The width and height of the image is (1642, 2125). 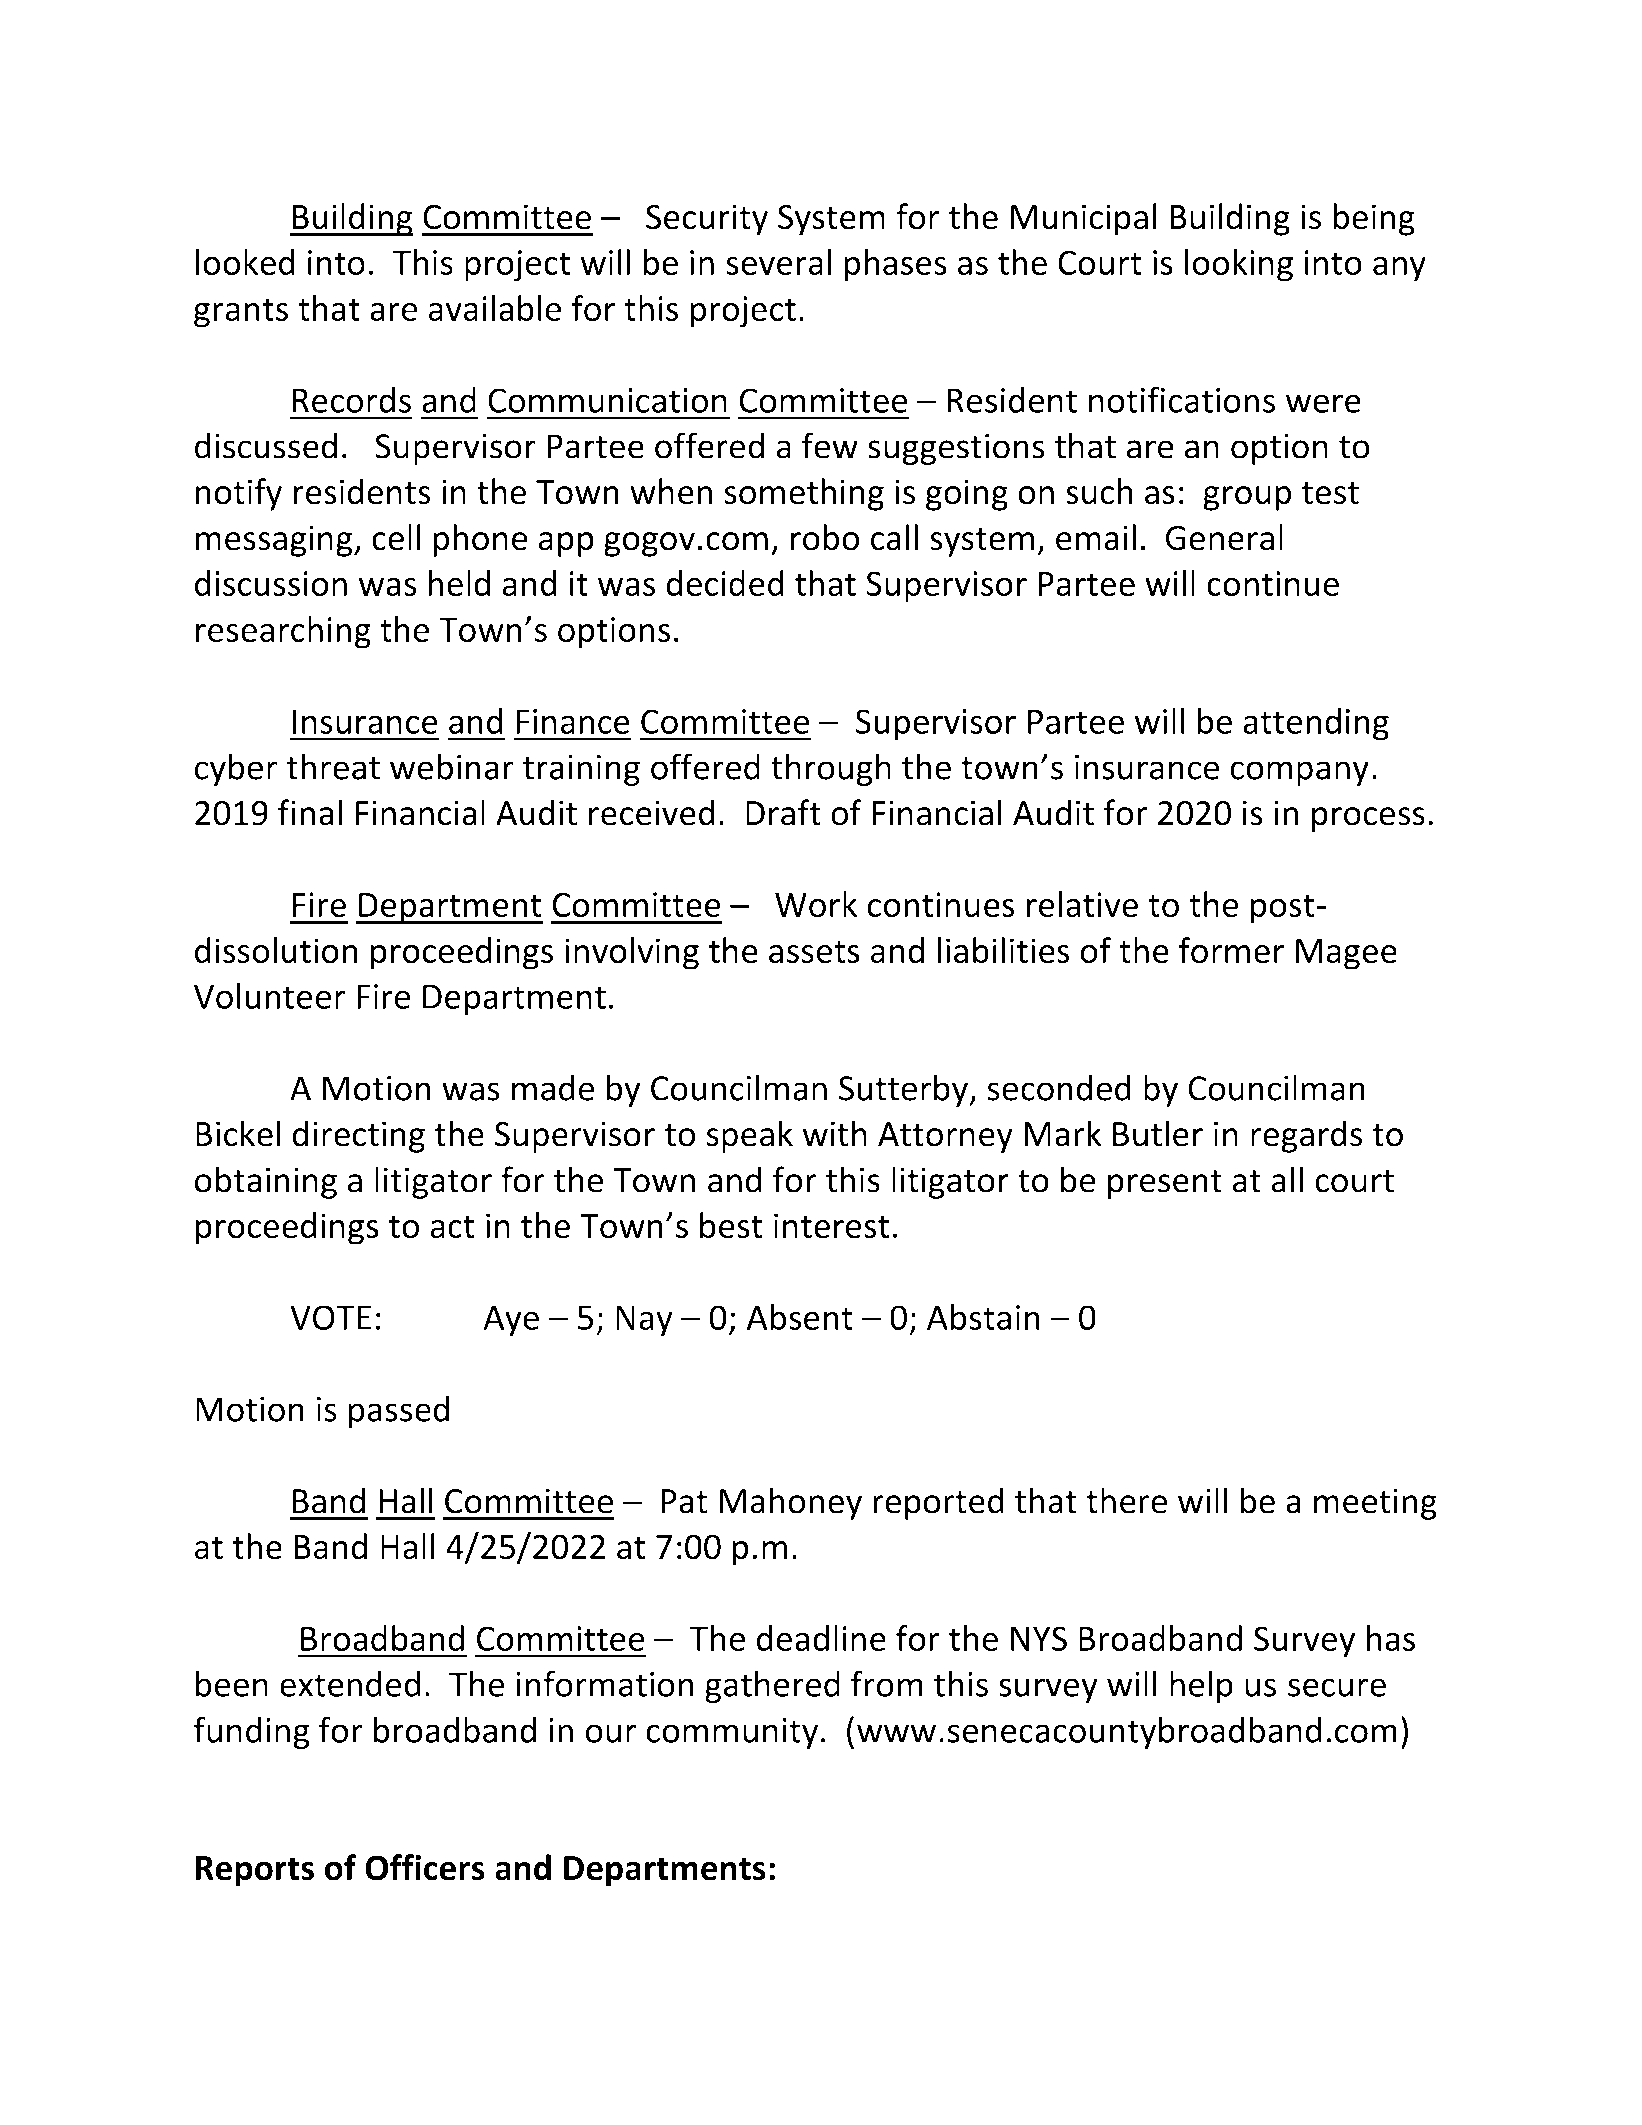 I want to click on Volunteer, so click(x=270, y=996).
